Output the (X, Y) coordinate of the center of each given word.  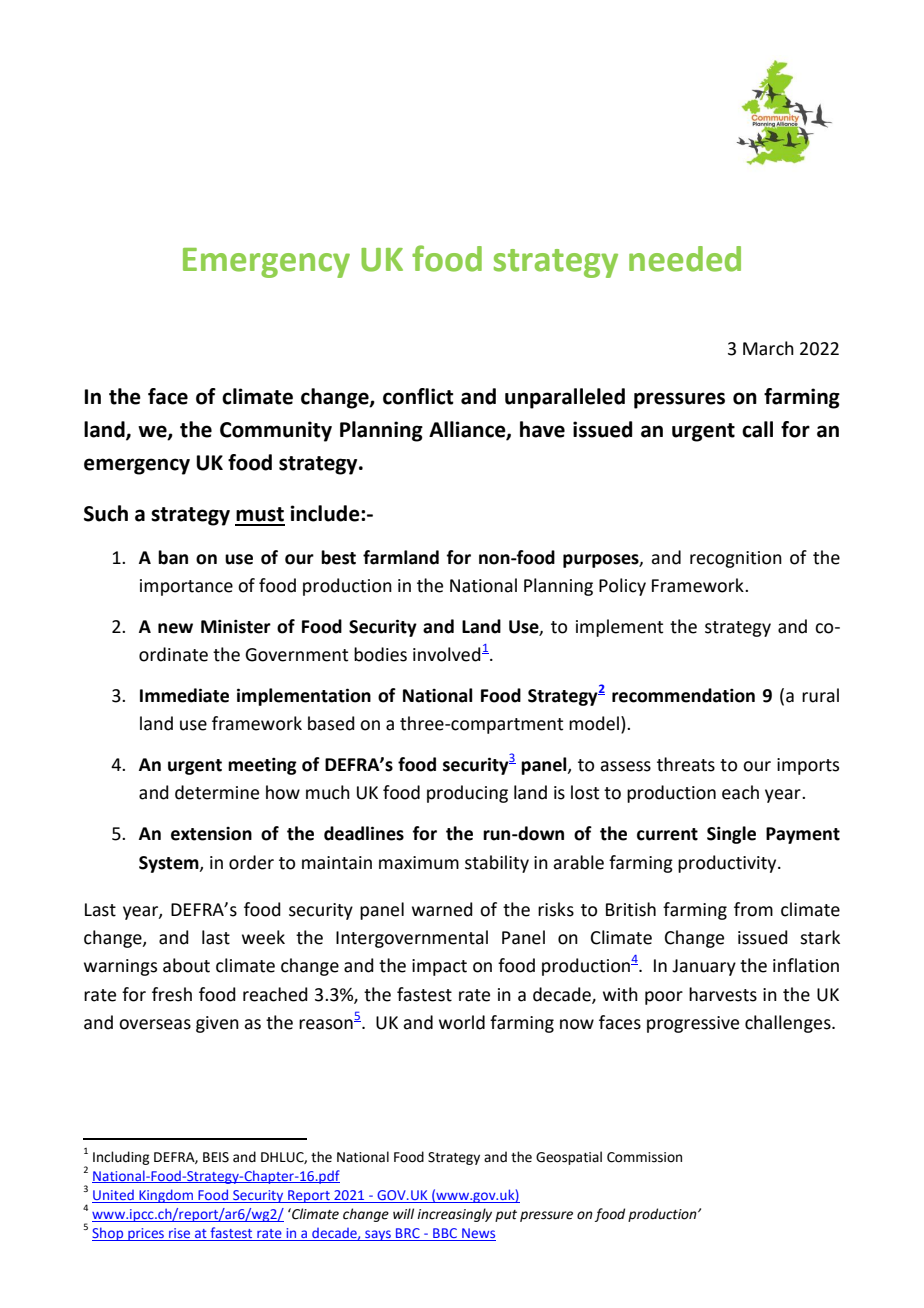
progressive (693, 1024)
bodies (380, 654)
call (757, 429)
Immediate (184, 695)
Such (106, 513)
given (217, 1024)
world (462, 1022)
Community (276, 431)
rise (179, 1233)
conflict (418, 396)
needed (685, 259)
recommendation (683, 695)
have (542, 429)
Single (731, 835)
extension (211, 834)
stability (497, 864)
